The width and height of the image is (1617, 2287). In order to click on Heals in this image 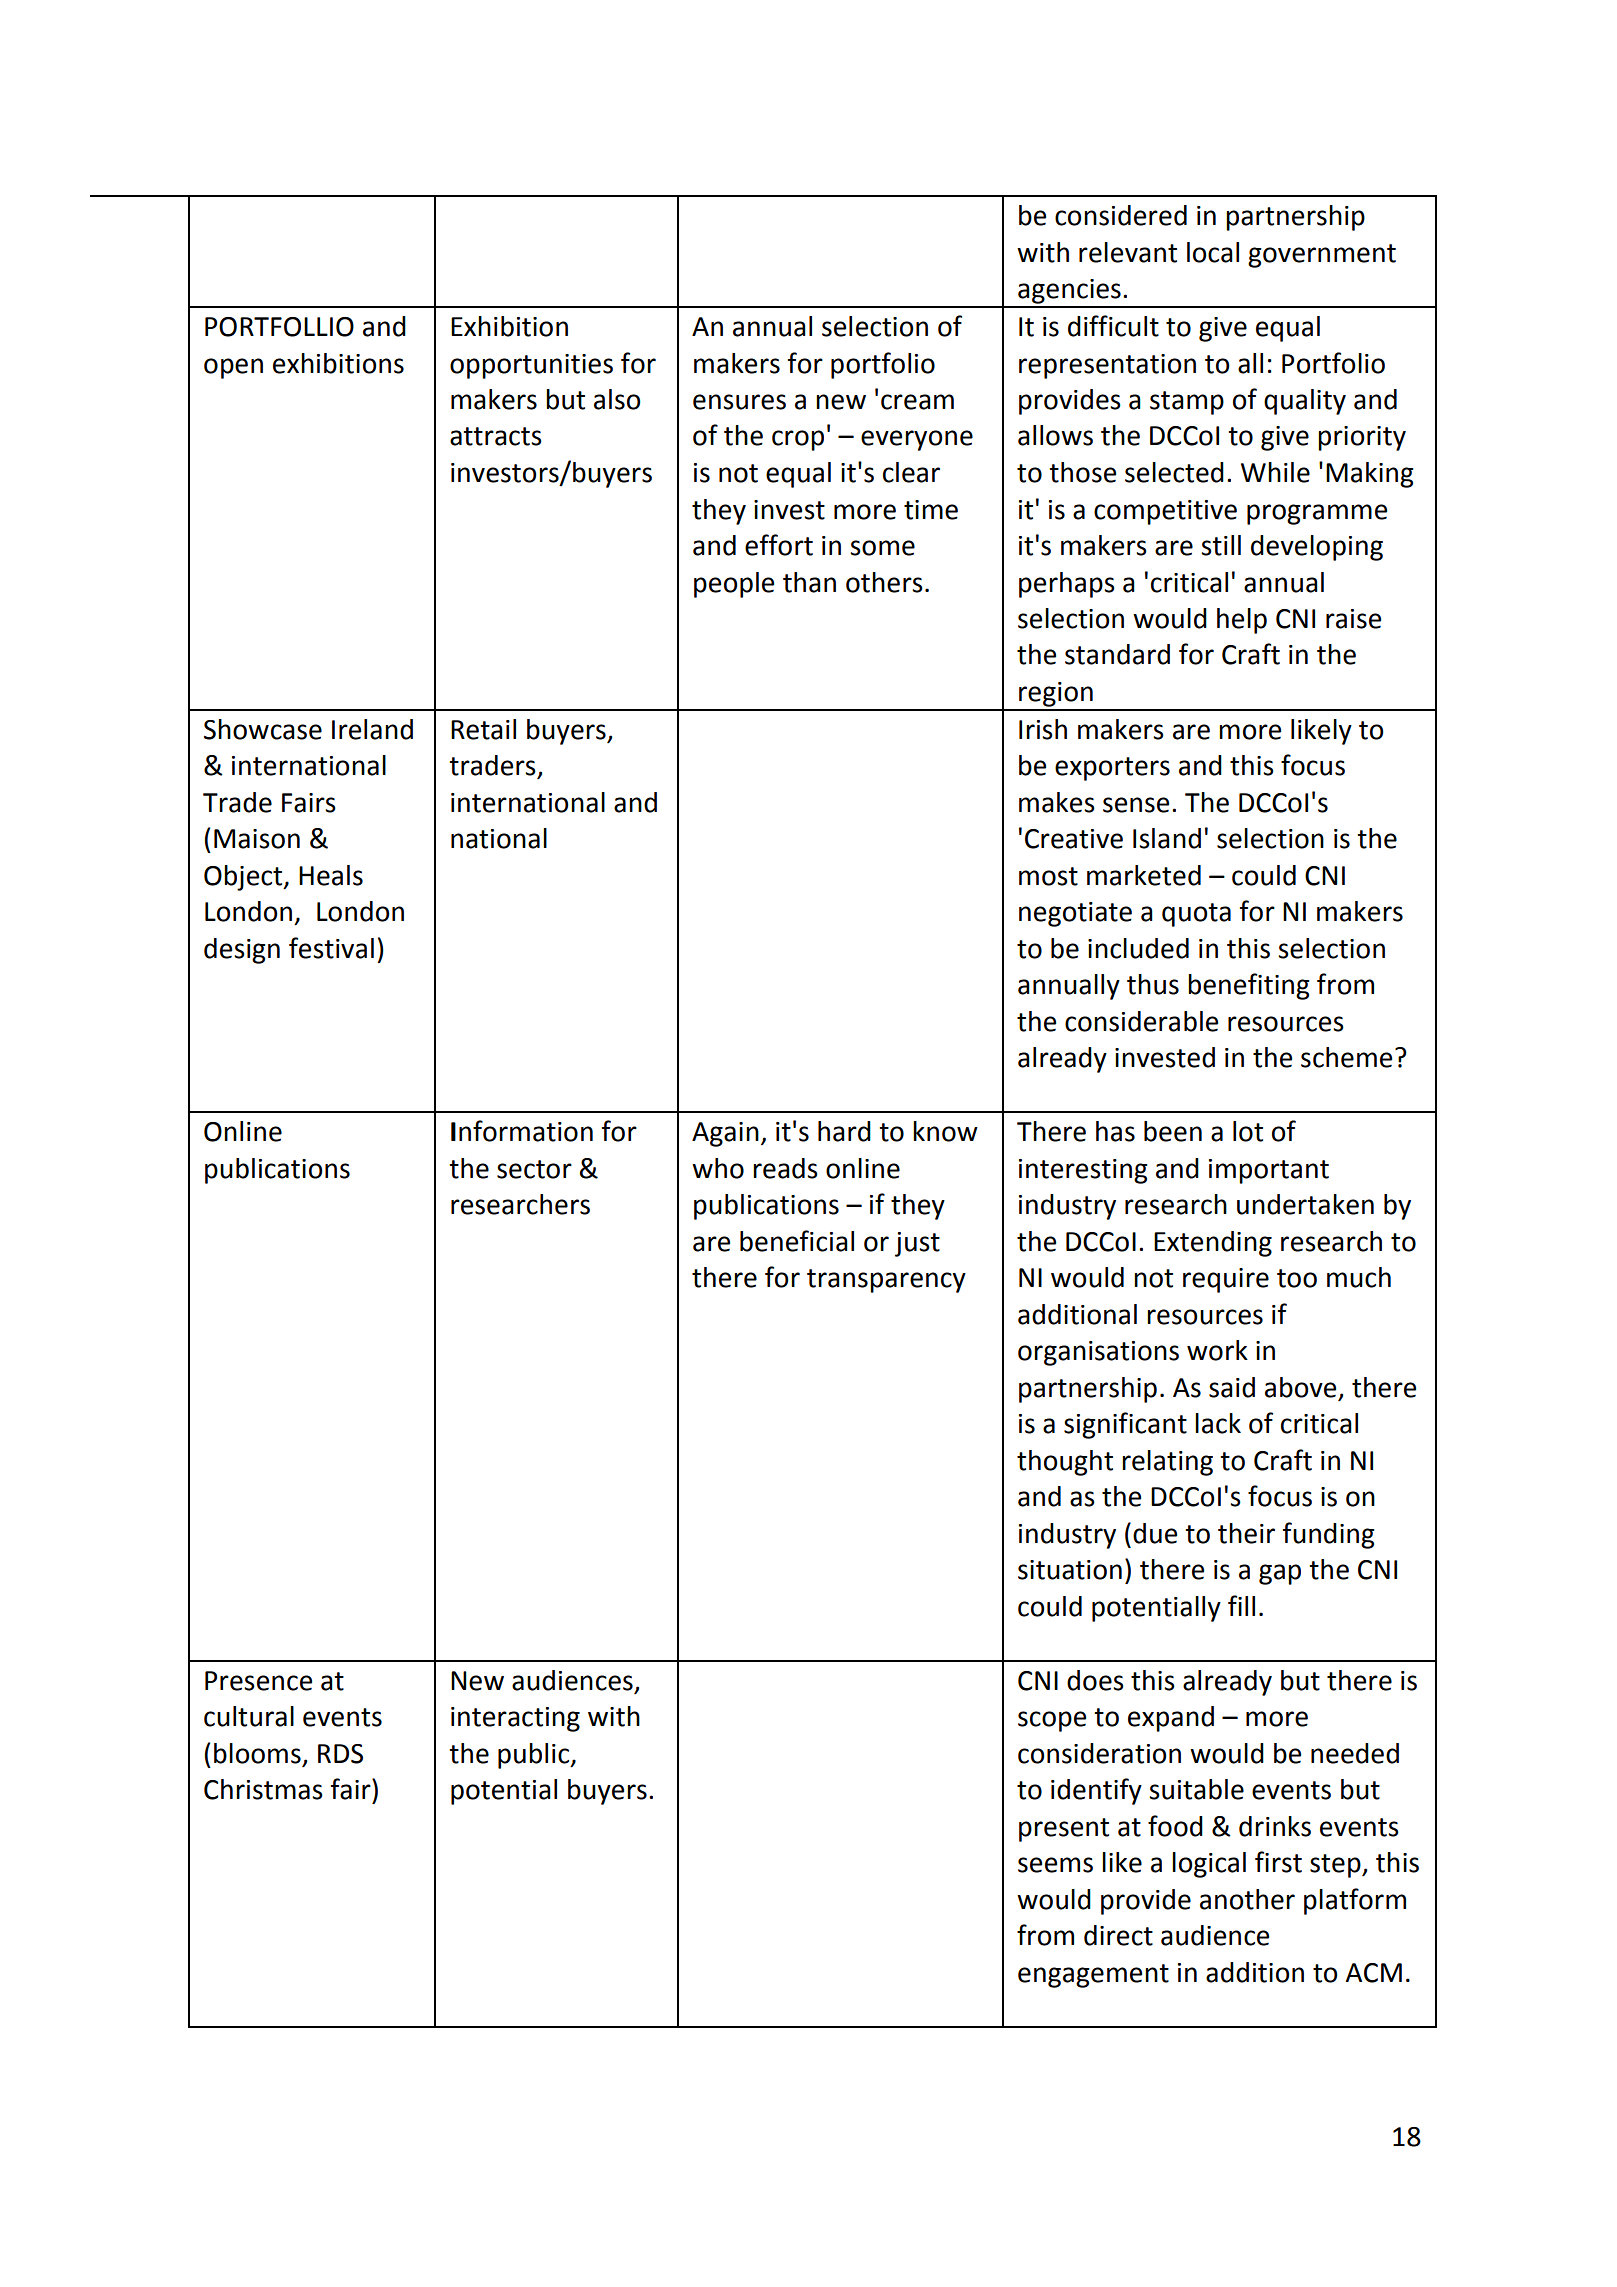, I will do `click(331, 875)`.
